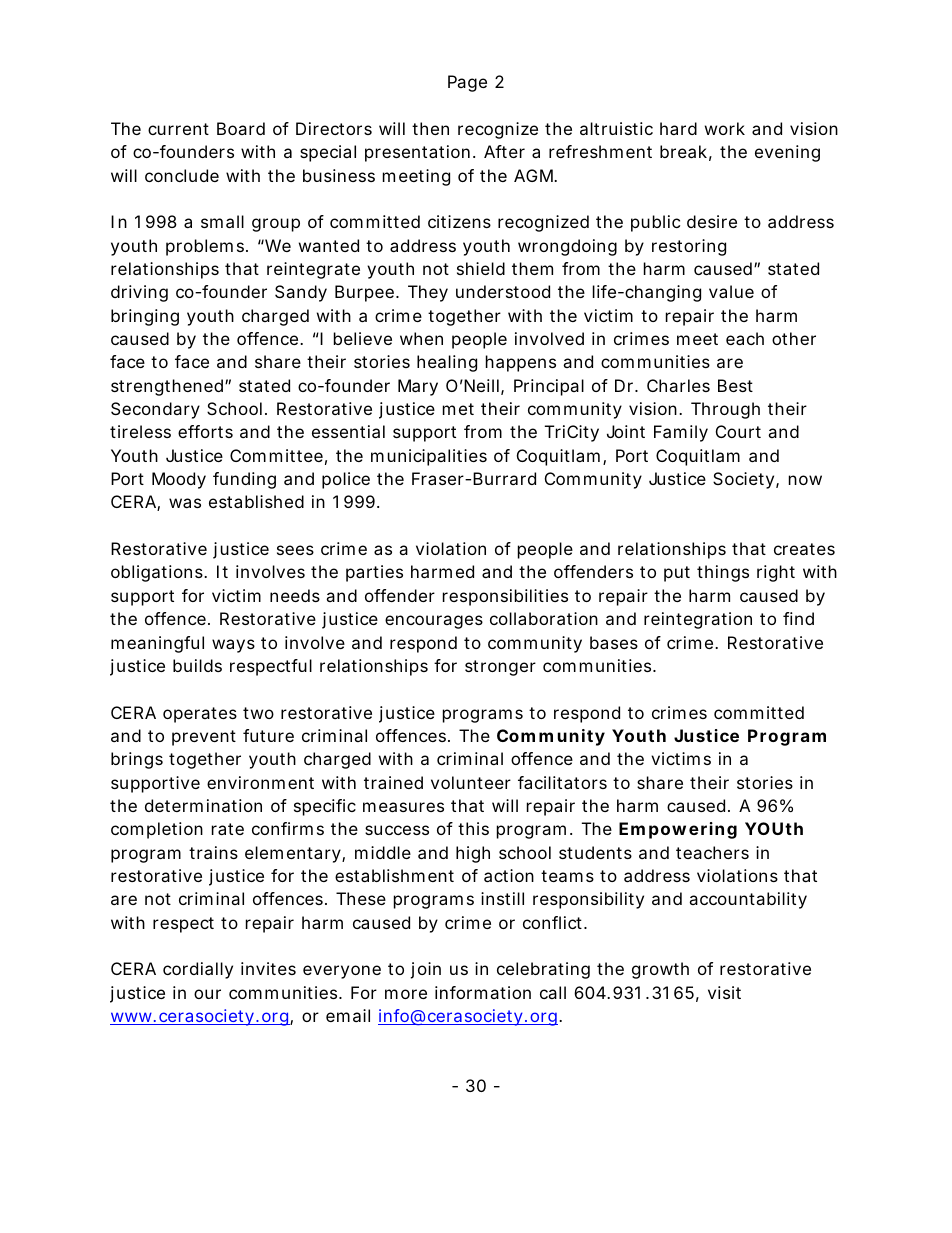 The image size is (952, 1233). What do you see at coordinates (725, 128) in the page?
I see `work` at bounding box center [725, 128].
